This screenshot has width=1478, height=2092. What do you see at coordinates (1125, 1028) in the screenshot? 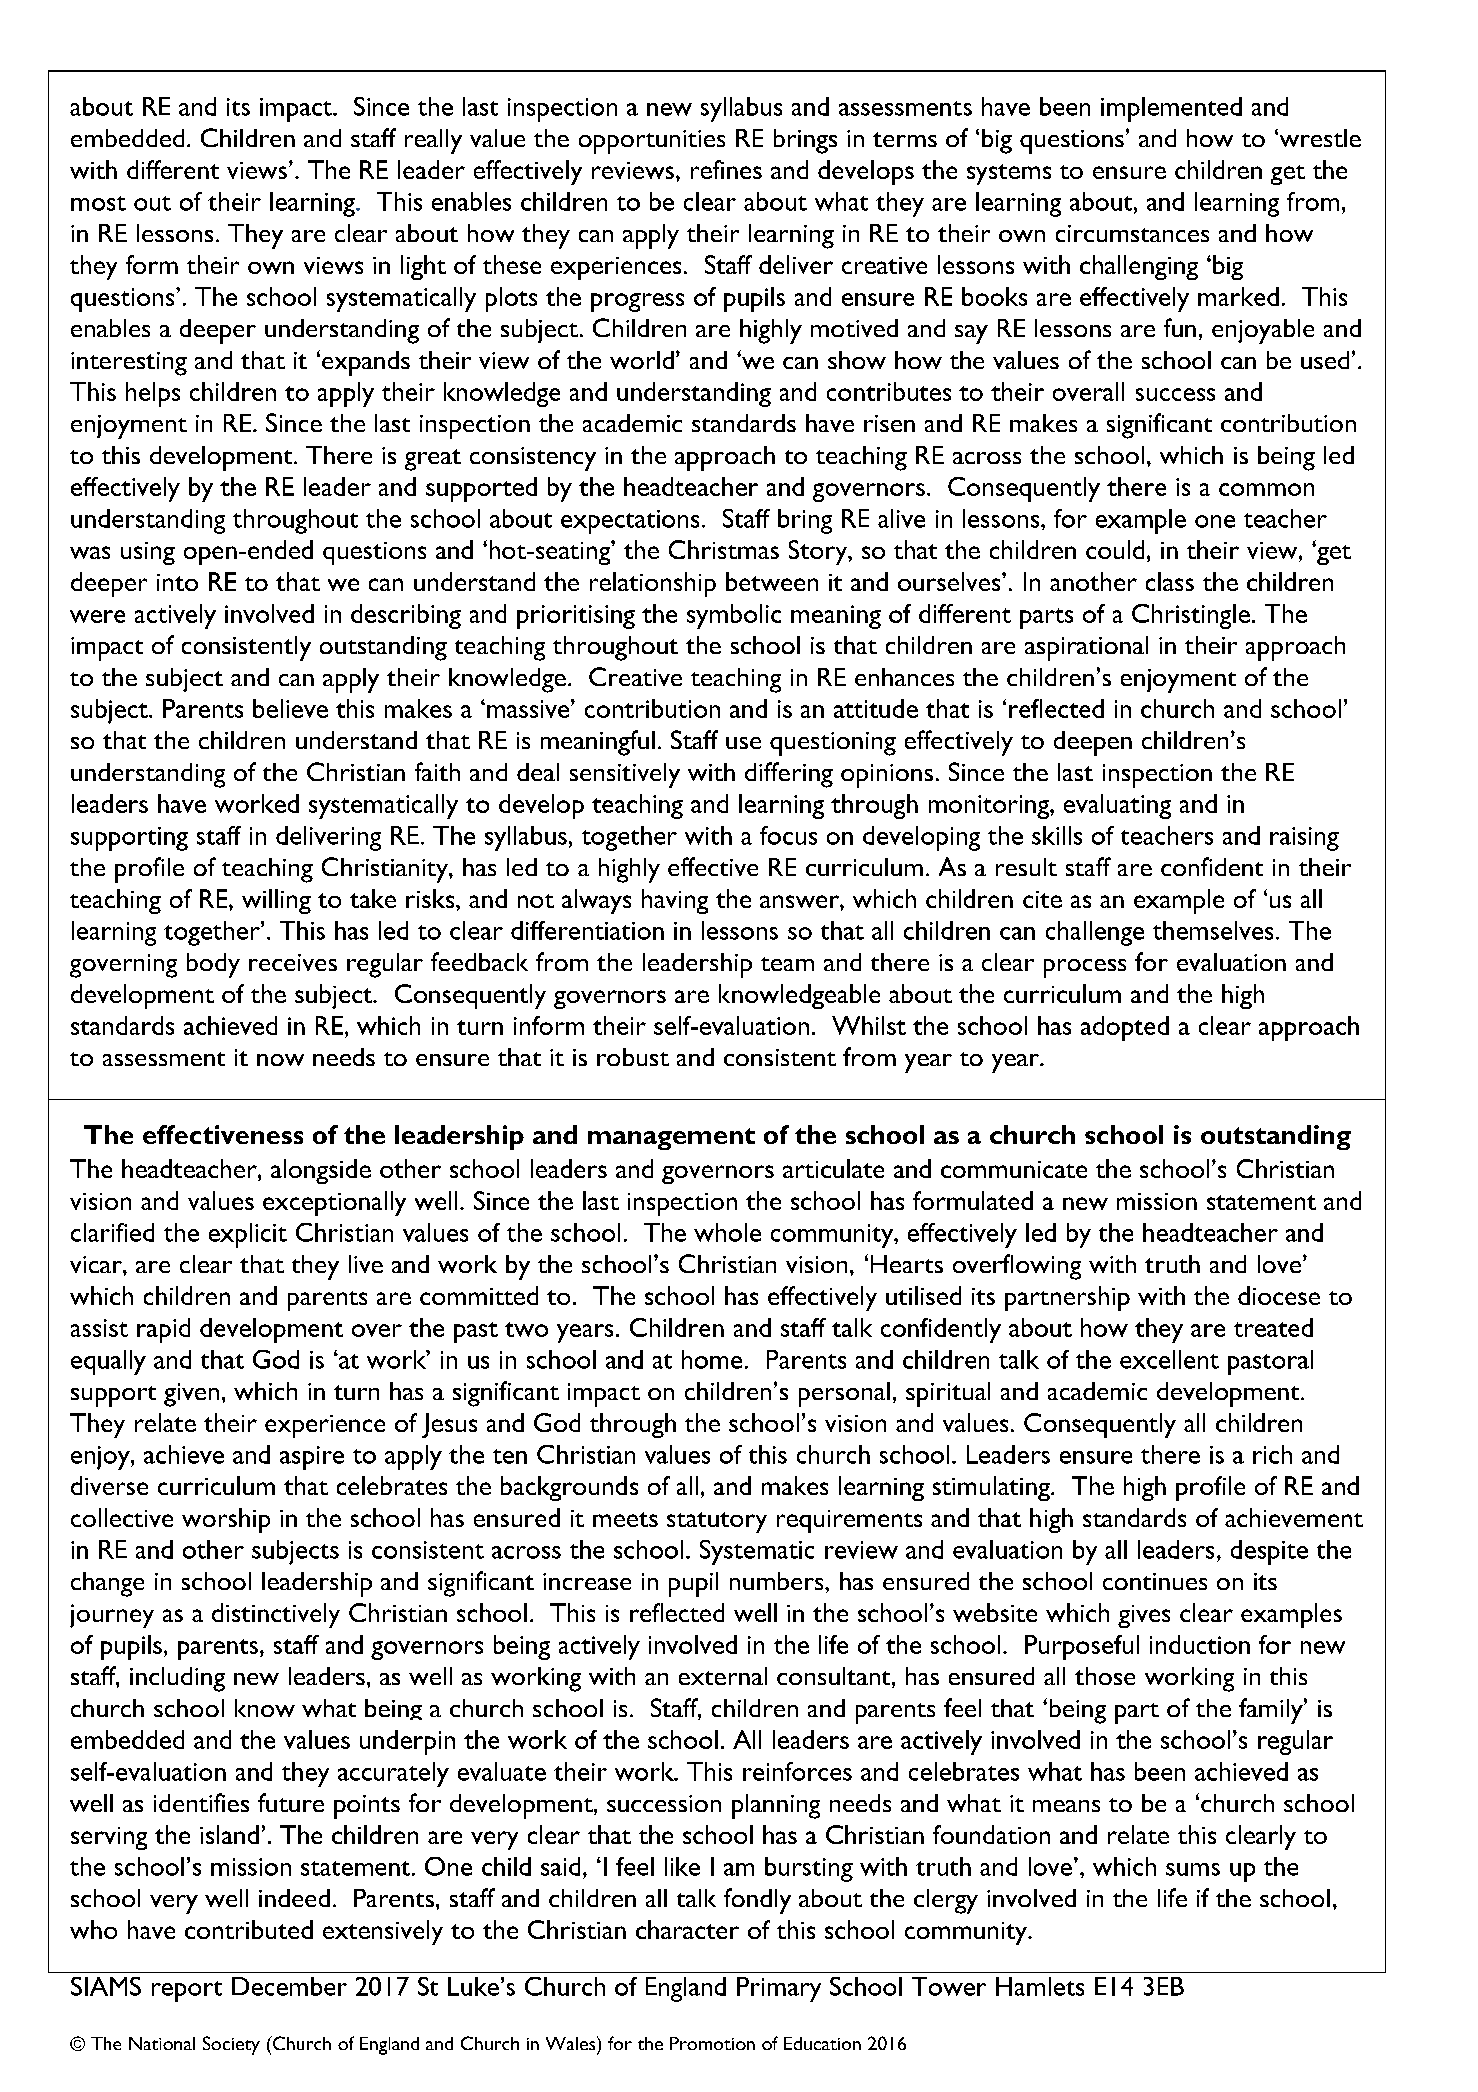
I see `adopted` at bounding box center [1125, 1028].
